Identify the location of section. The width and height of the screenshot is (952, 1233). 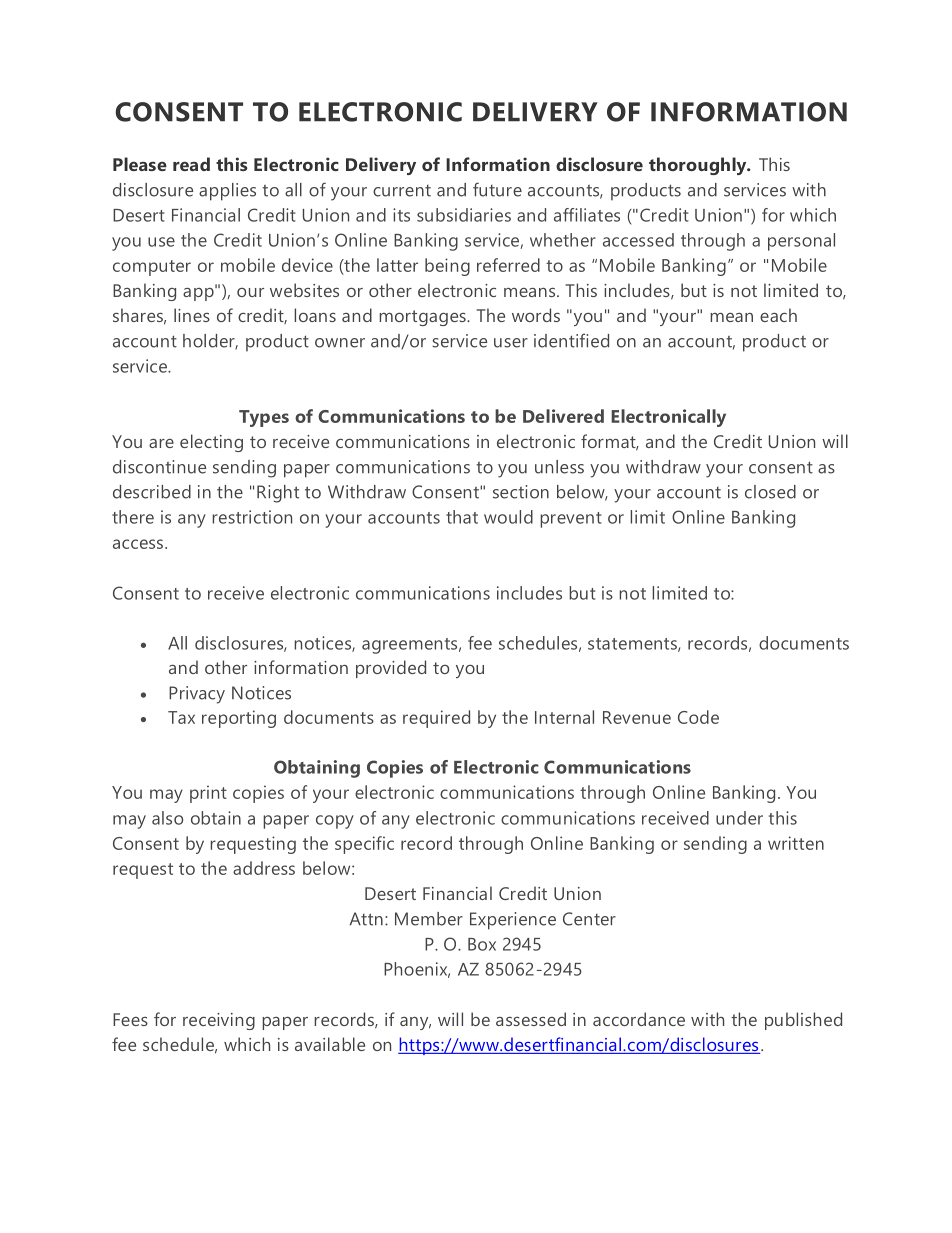
(521, 492).
